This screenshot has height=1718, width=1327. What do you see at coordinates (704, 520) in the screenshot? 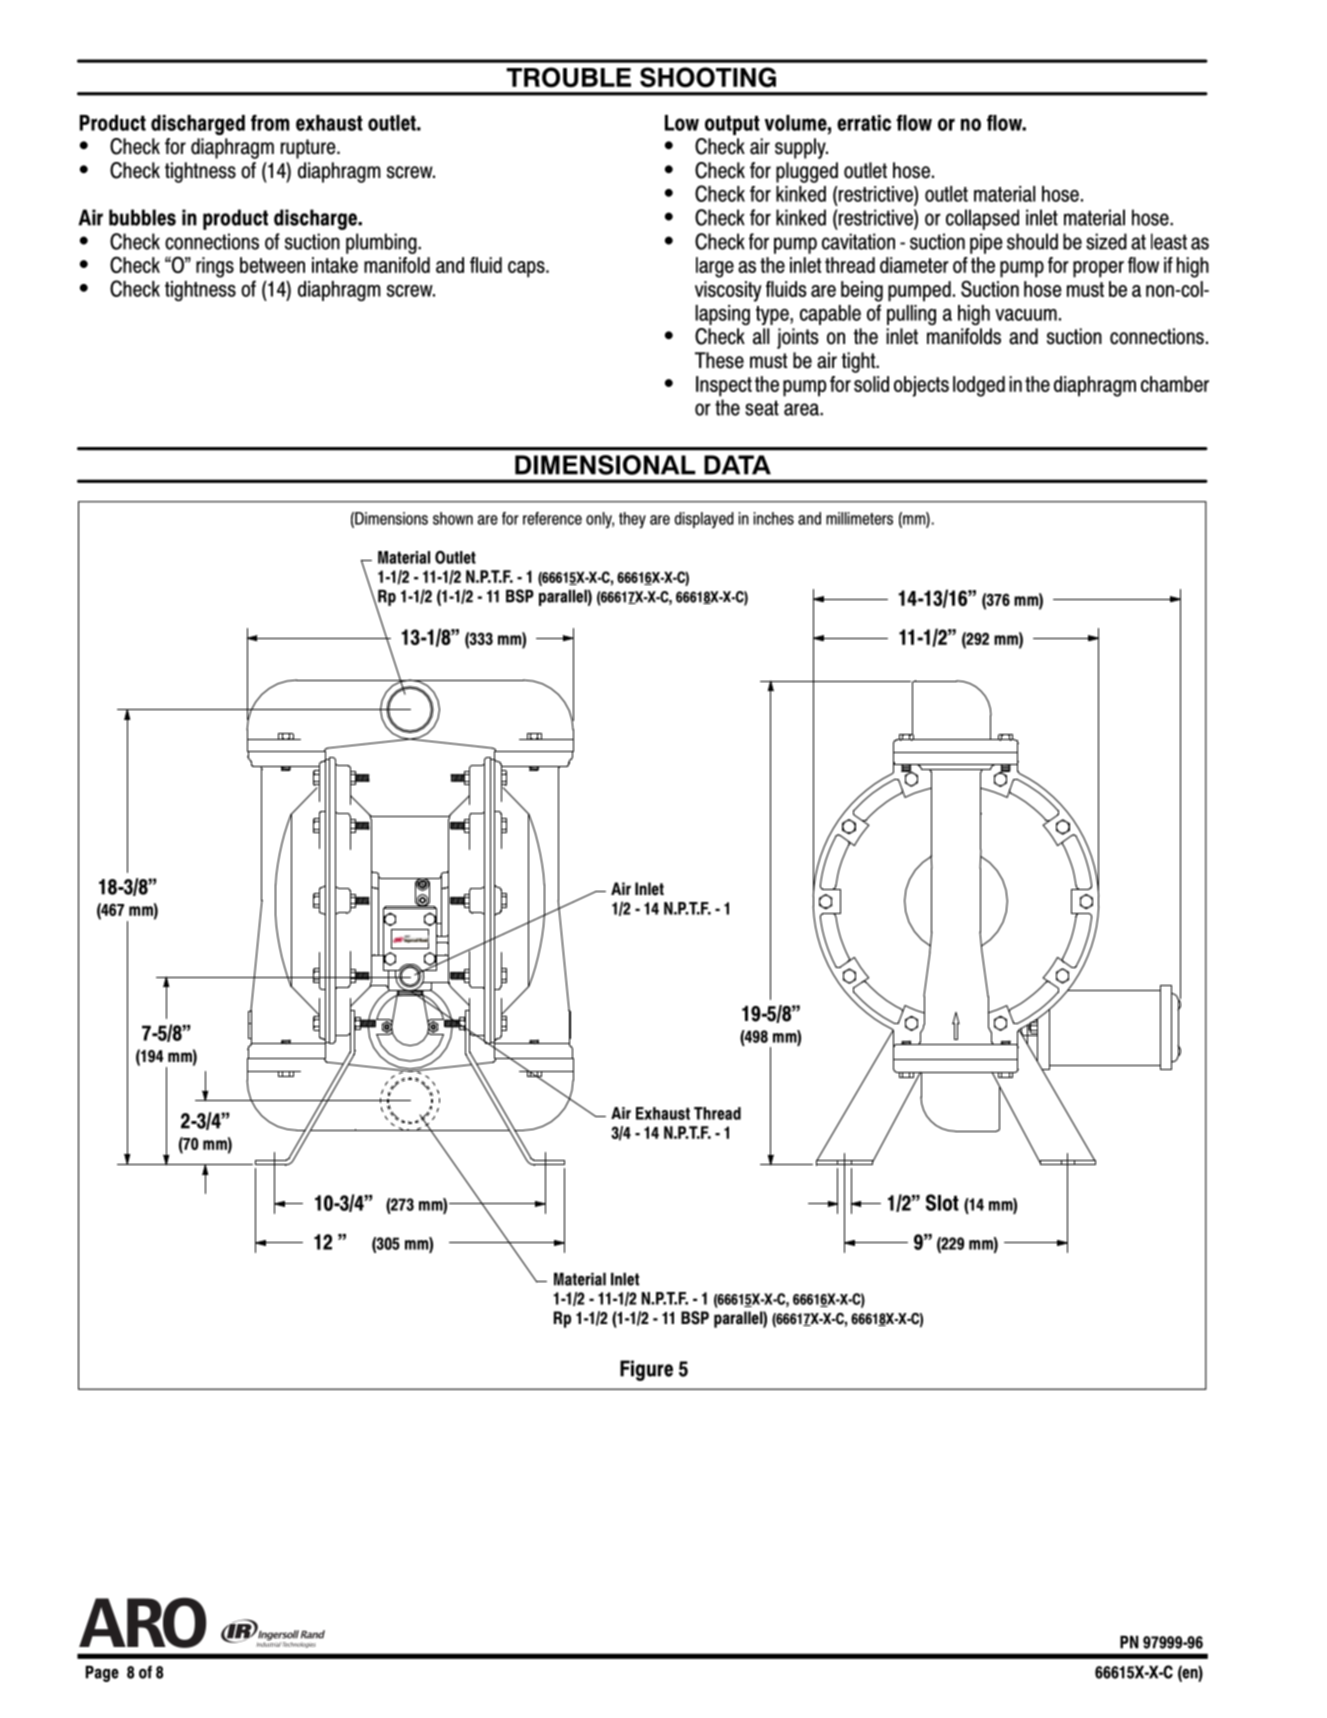
I see `displayed` at bounding box center [704, 520].
